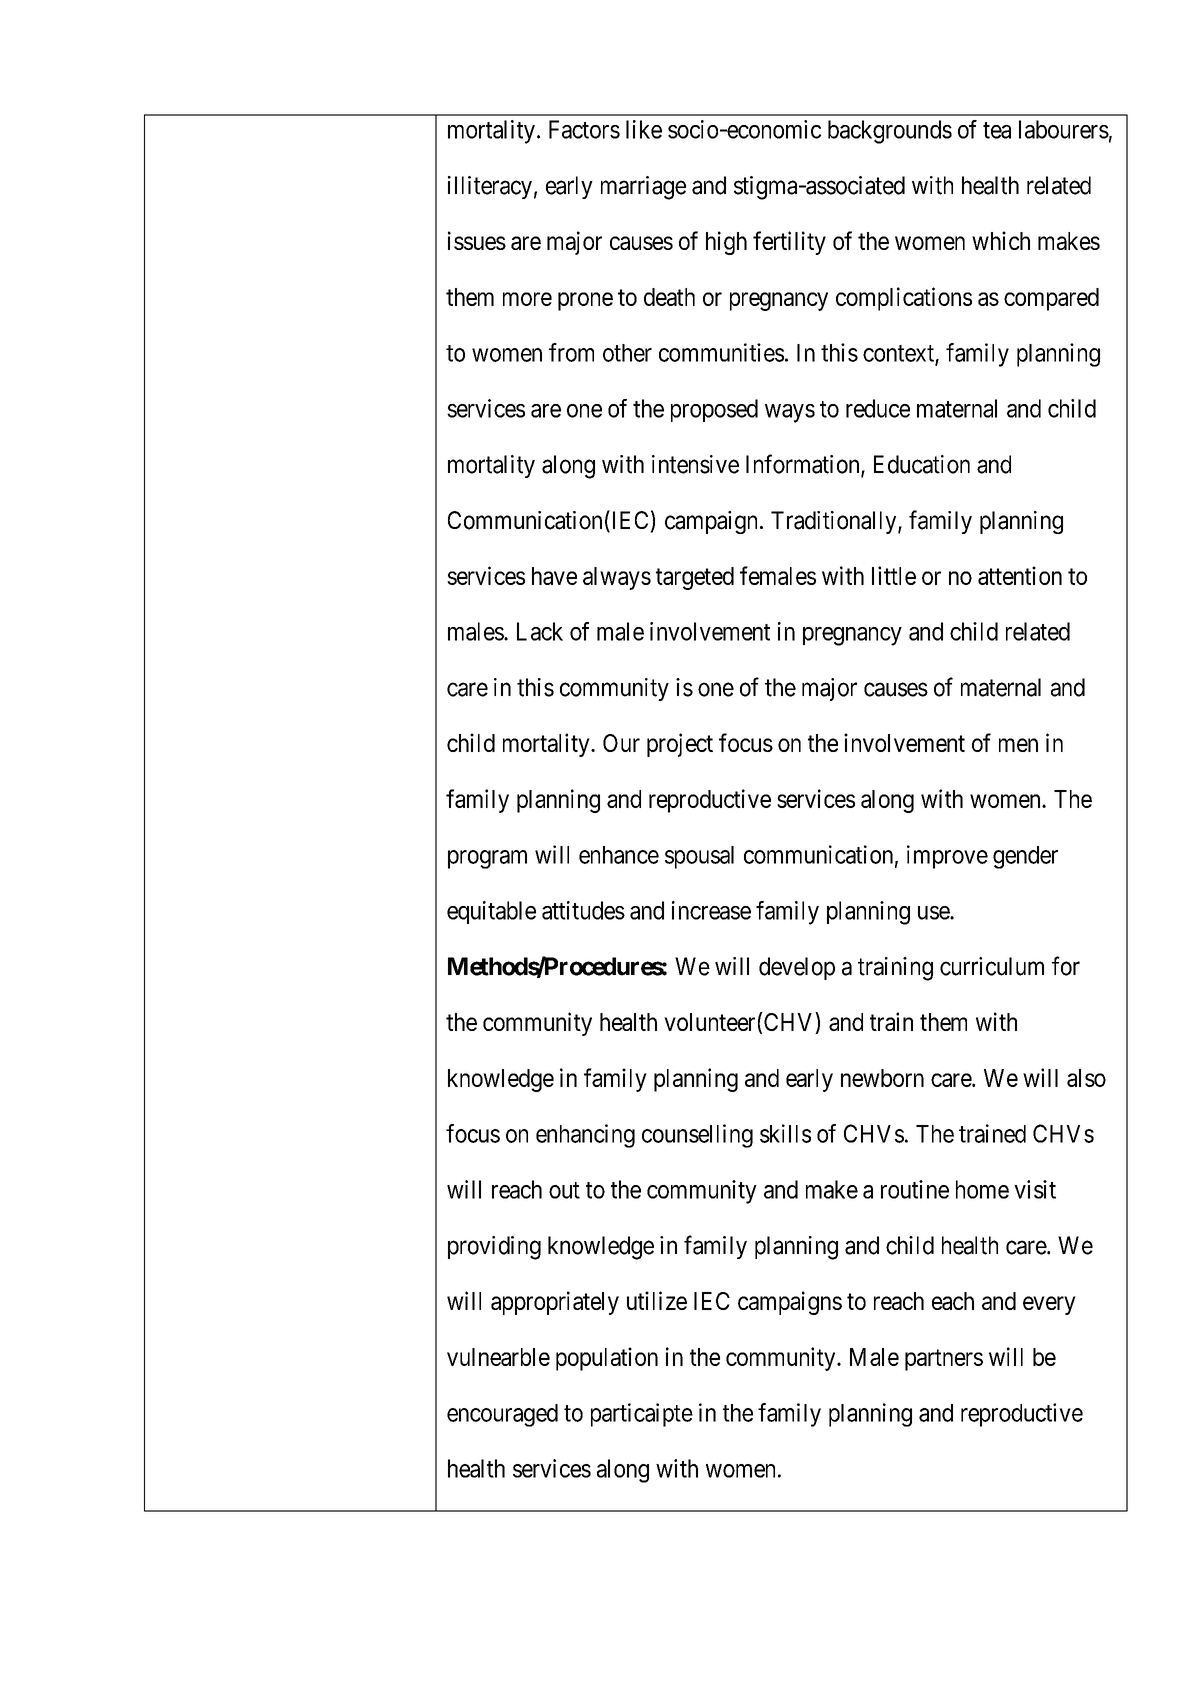  I want to click on program, so click(487, 859).
